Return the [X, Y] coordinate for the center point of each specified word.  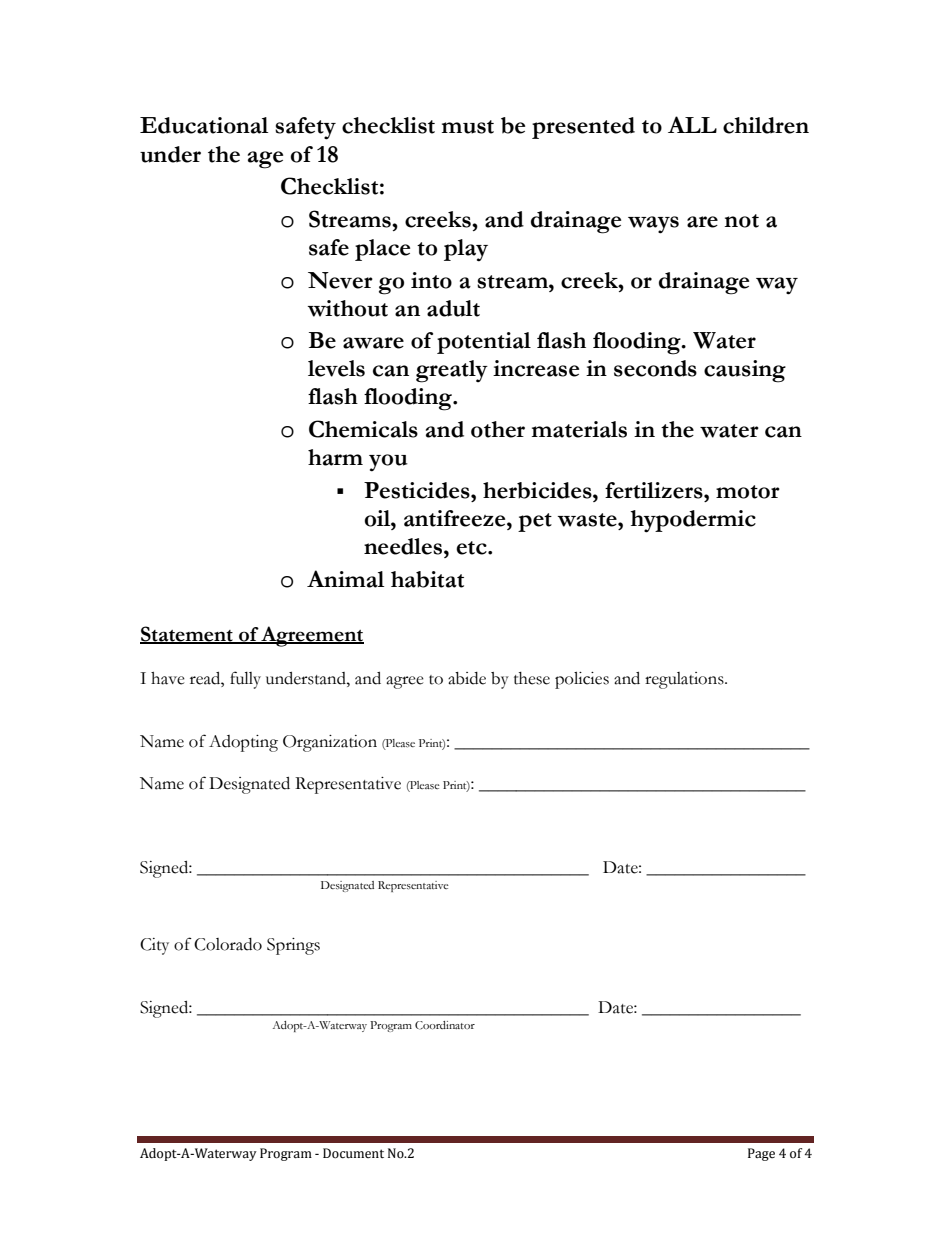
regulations [685, 680]
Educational [204, 125]
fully [245, 680]
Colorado [228, 944]
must [468, 127]
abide [467, 678]
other [498, 429]
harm [335, 457]
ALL [692, 124]
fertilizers [655, 490]
